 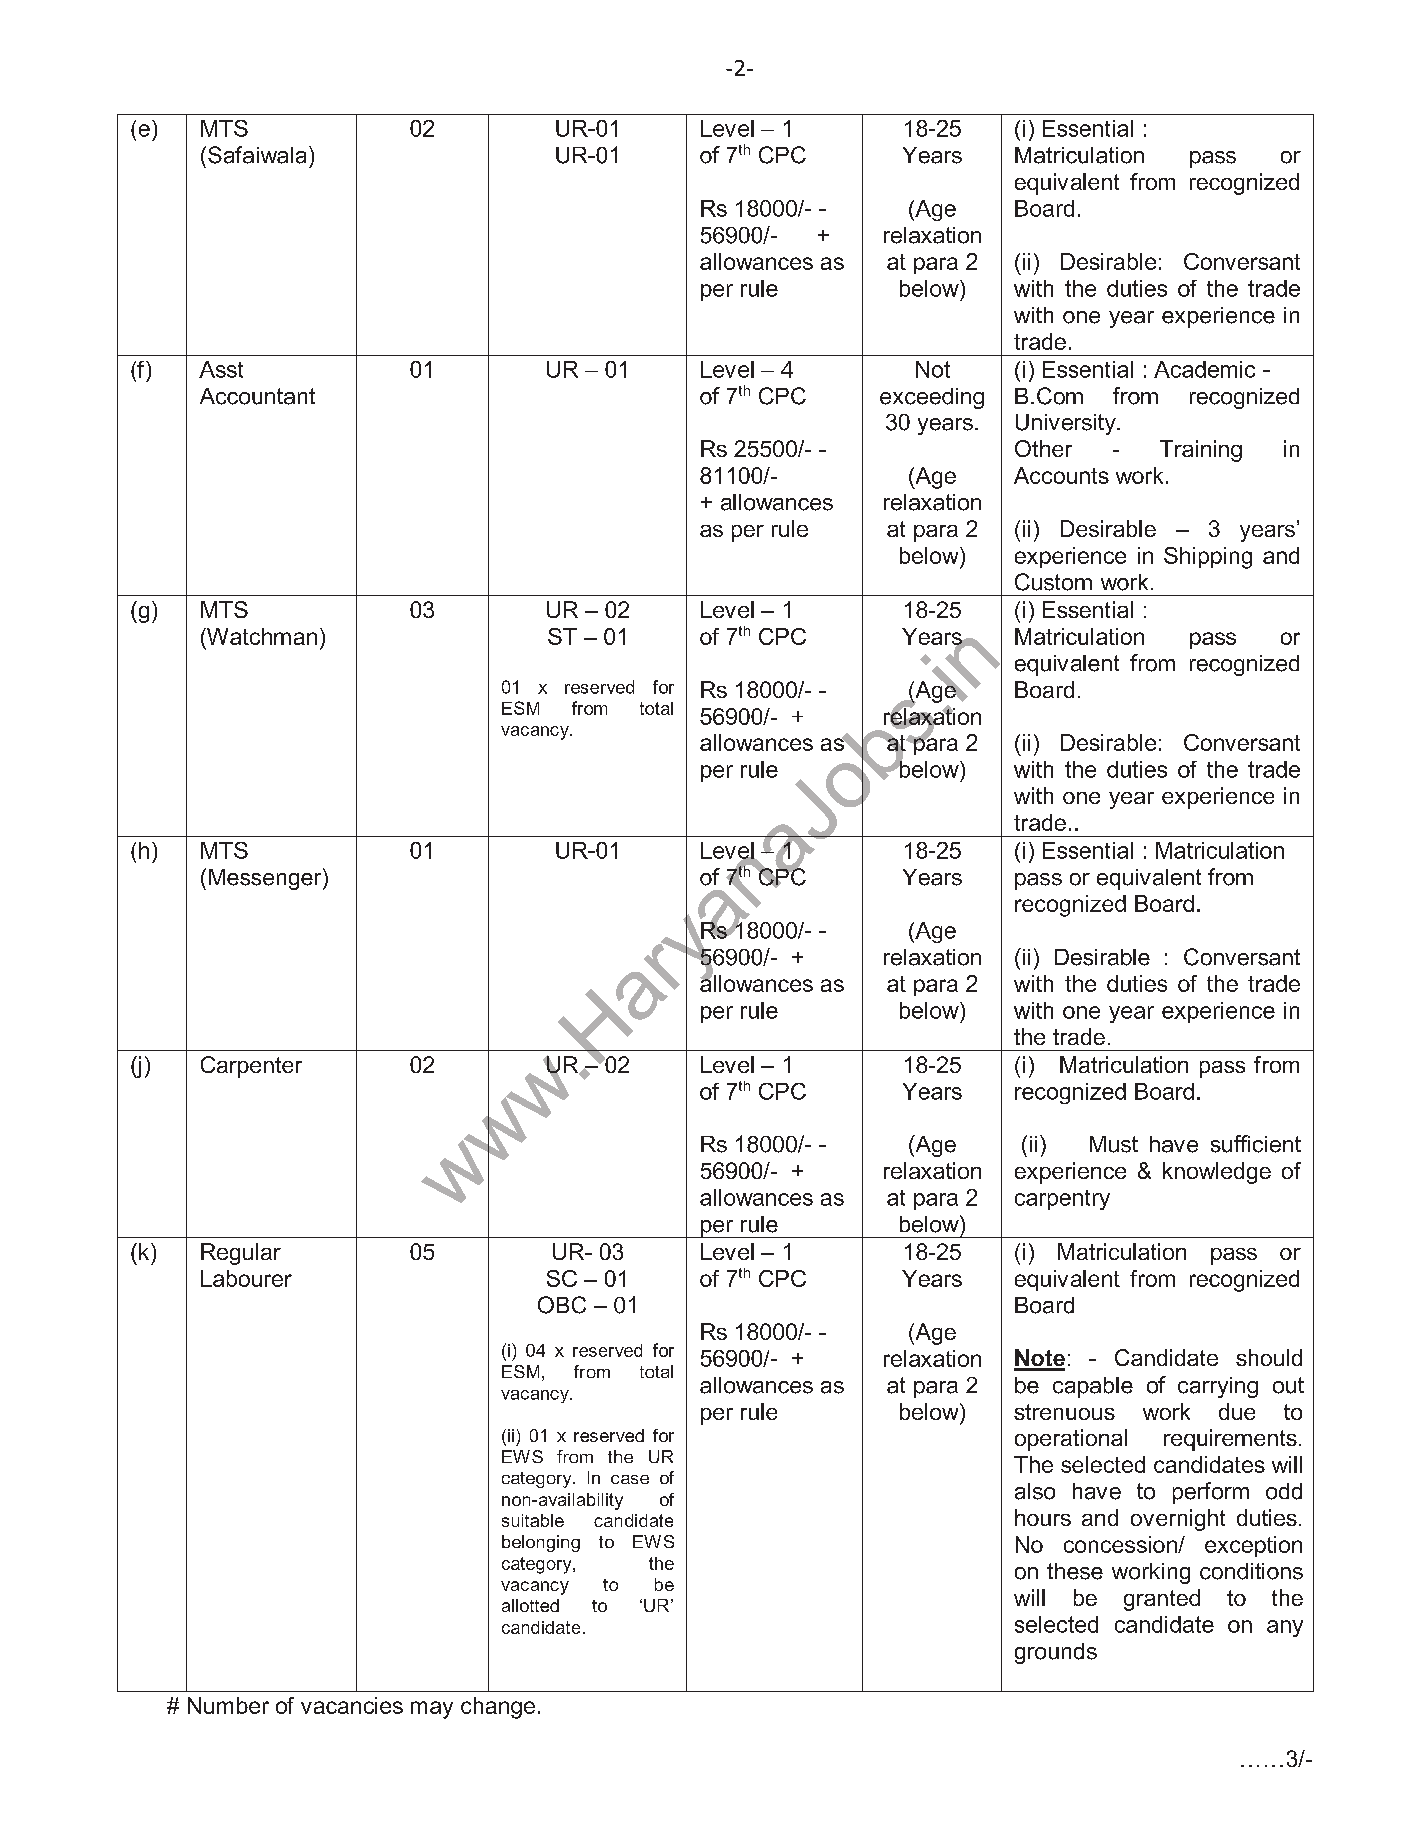 I want to click on allotted, so click(x=530, y=1605).
